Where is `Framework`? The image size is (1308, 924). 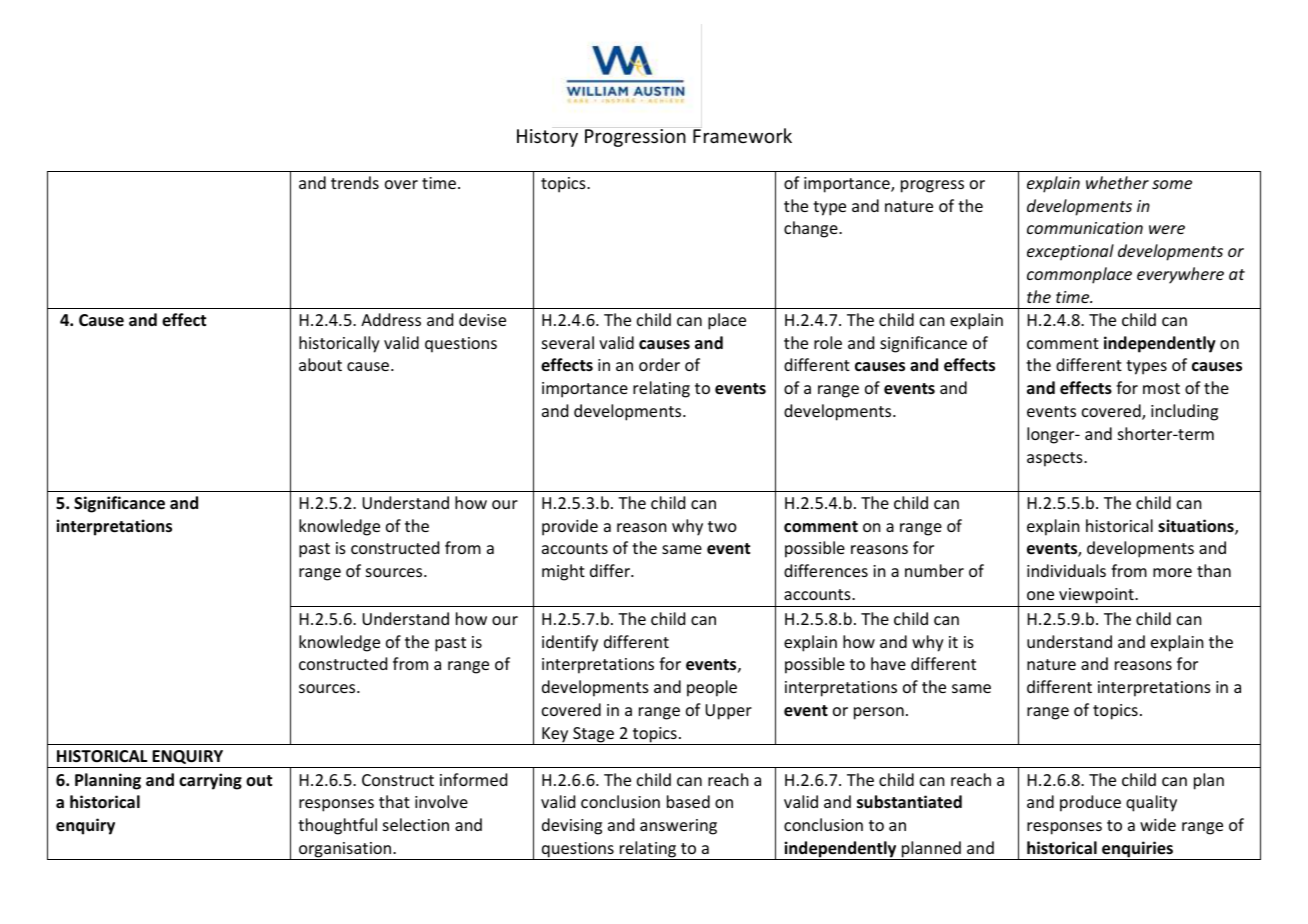
Framework is located at coordinates (742, 135).
